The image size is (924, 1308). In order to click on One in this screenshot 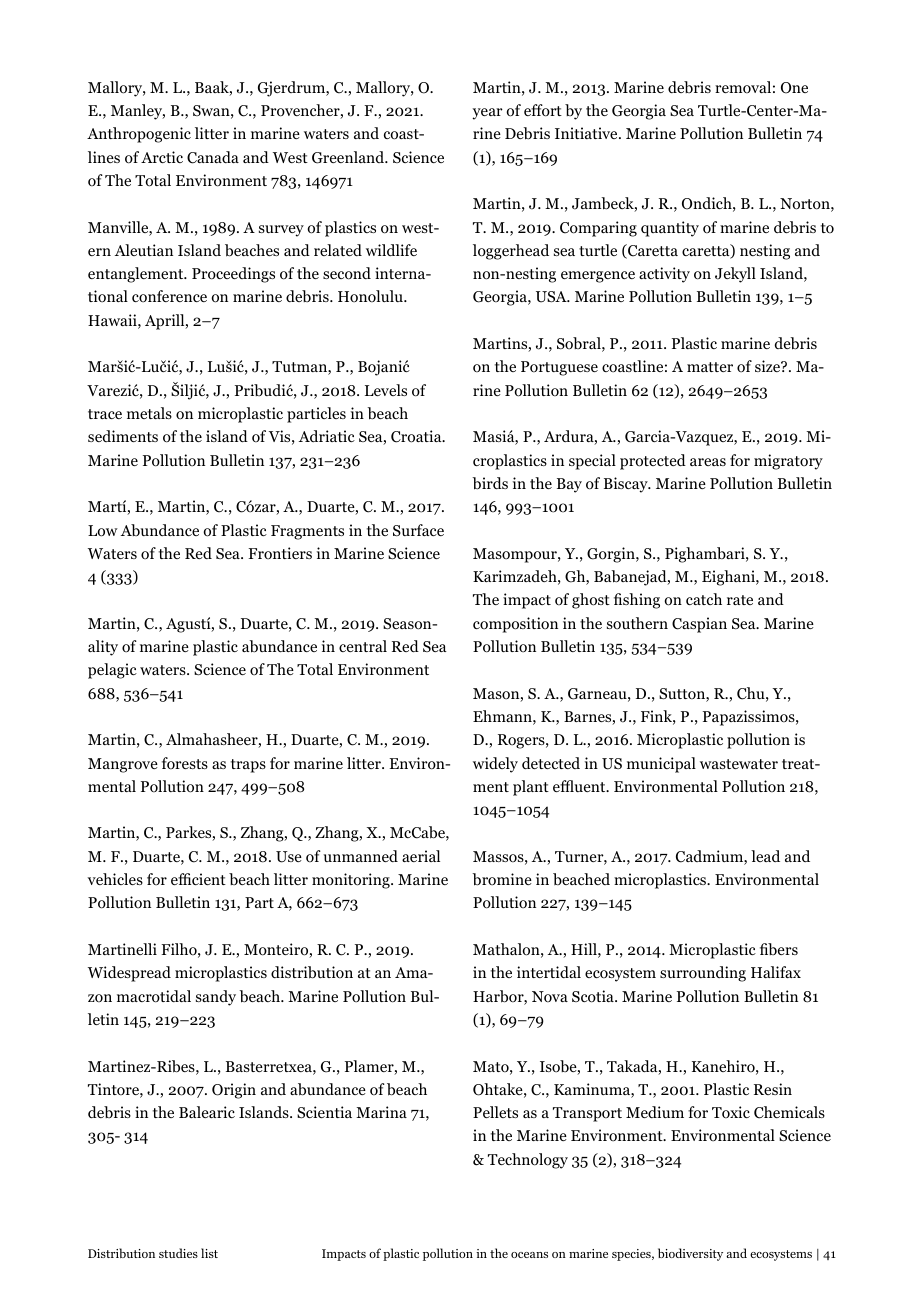, I will do `click(794, 88)`.
